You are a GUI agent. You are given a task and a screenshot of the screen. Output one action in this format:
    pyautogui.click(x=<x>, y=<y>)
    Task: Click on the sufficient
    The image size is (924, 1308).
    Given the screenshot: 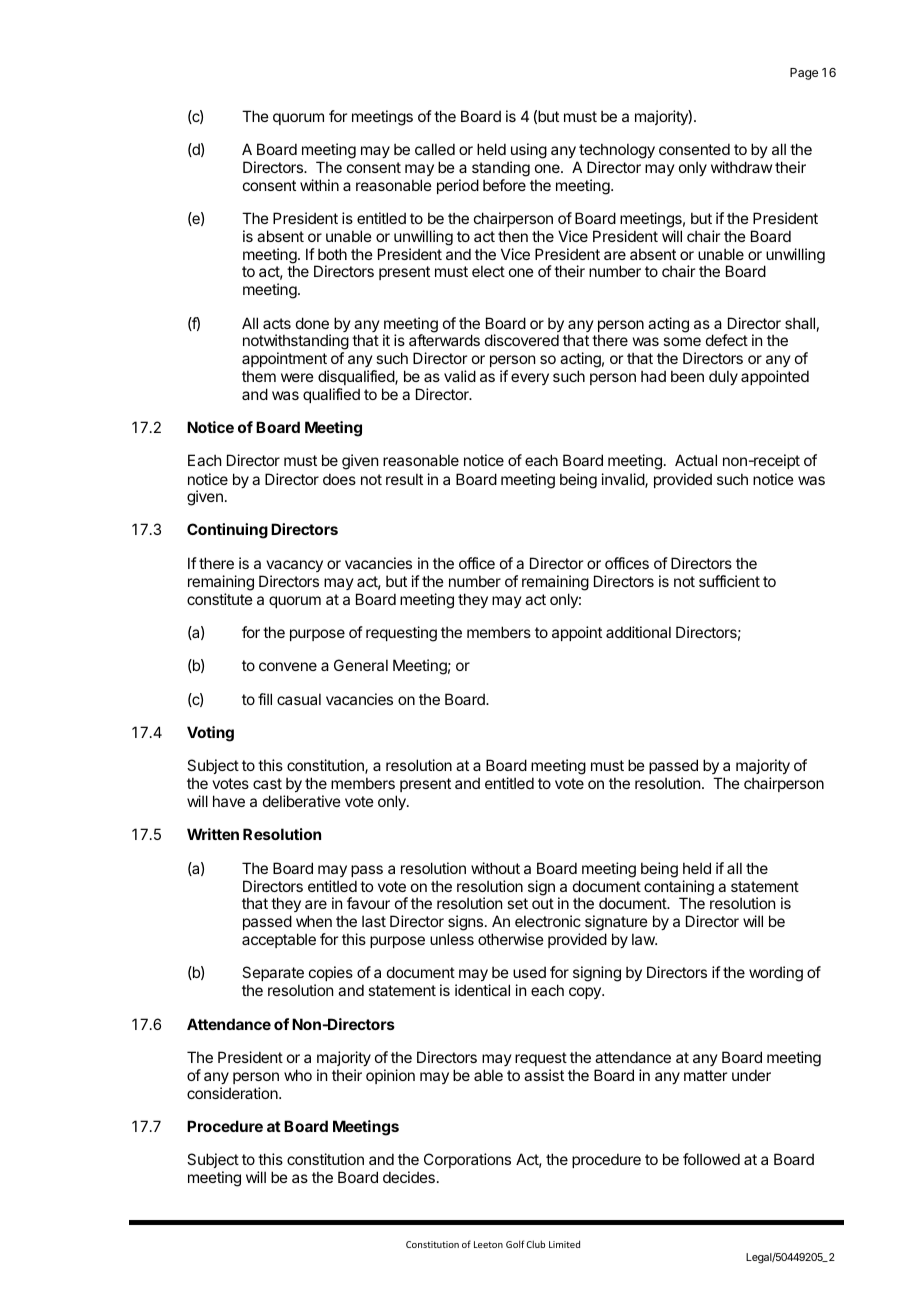 What is the action you would take?
    pyautogui.click(x=729, y=581)
